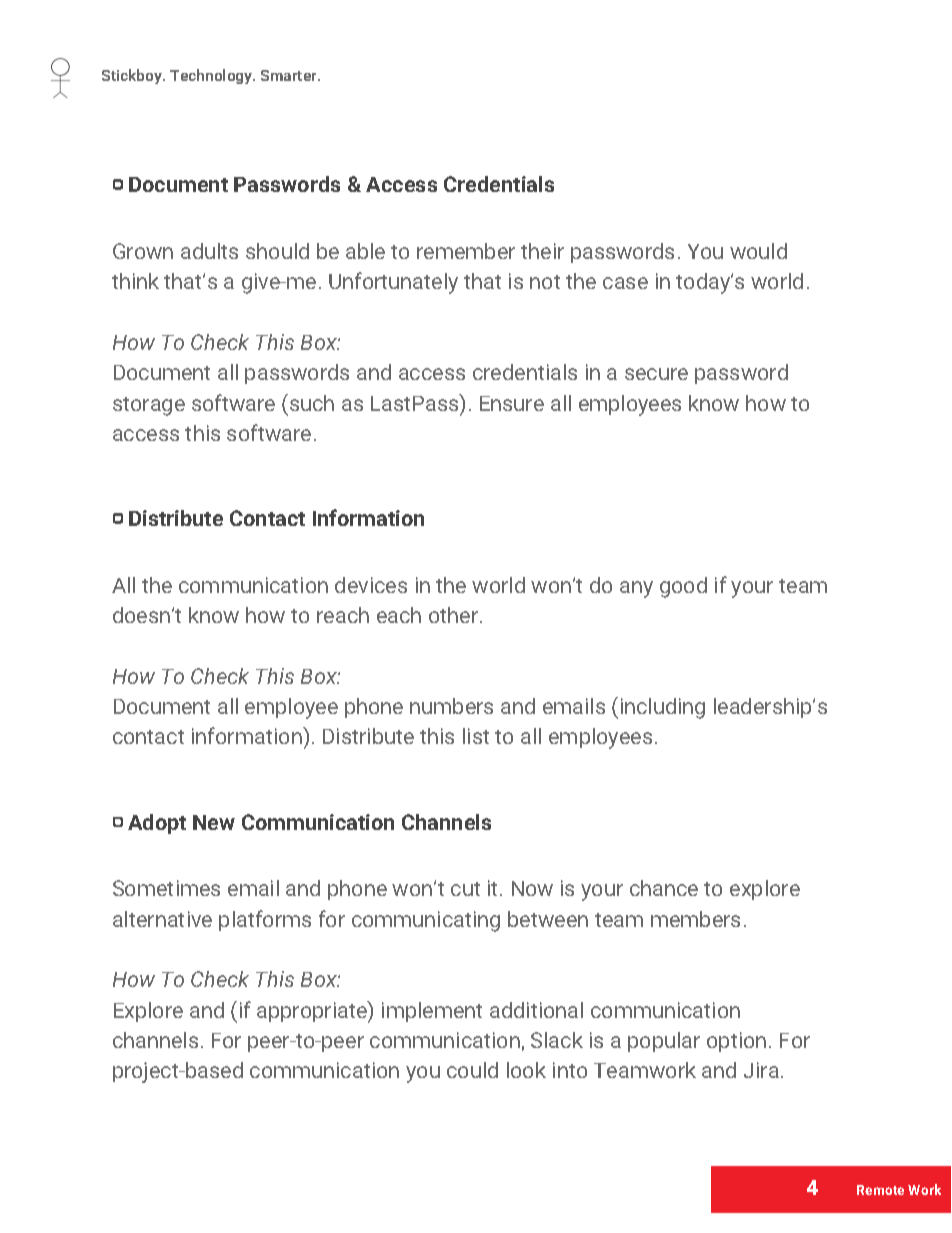  I want to click on good, so click(683, 587).
